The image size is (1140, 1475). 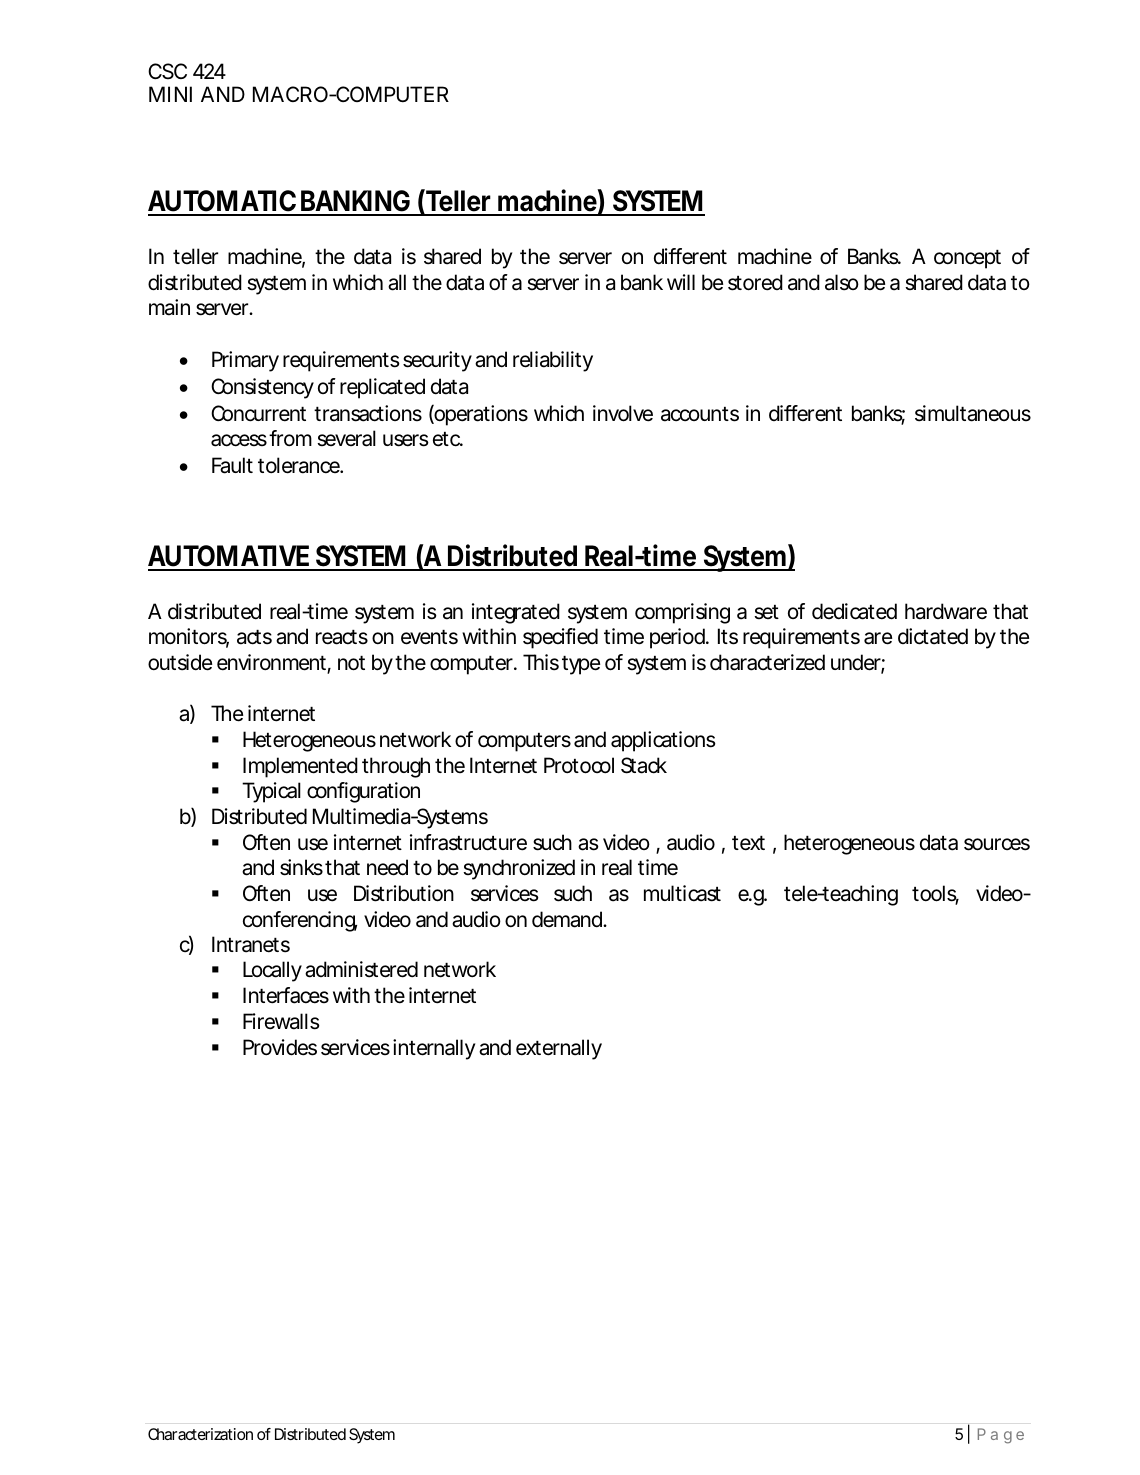 What do you see at coordinates (933, 636) in the image?
I see `dictated` at bounding box center [933, 636].
